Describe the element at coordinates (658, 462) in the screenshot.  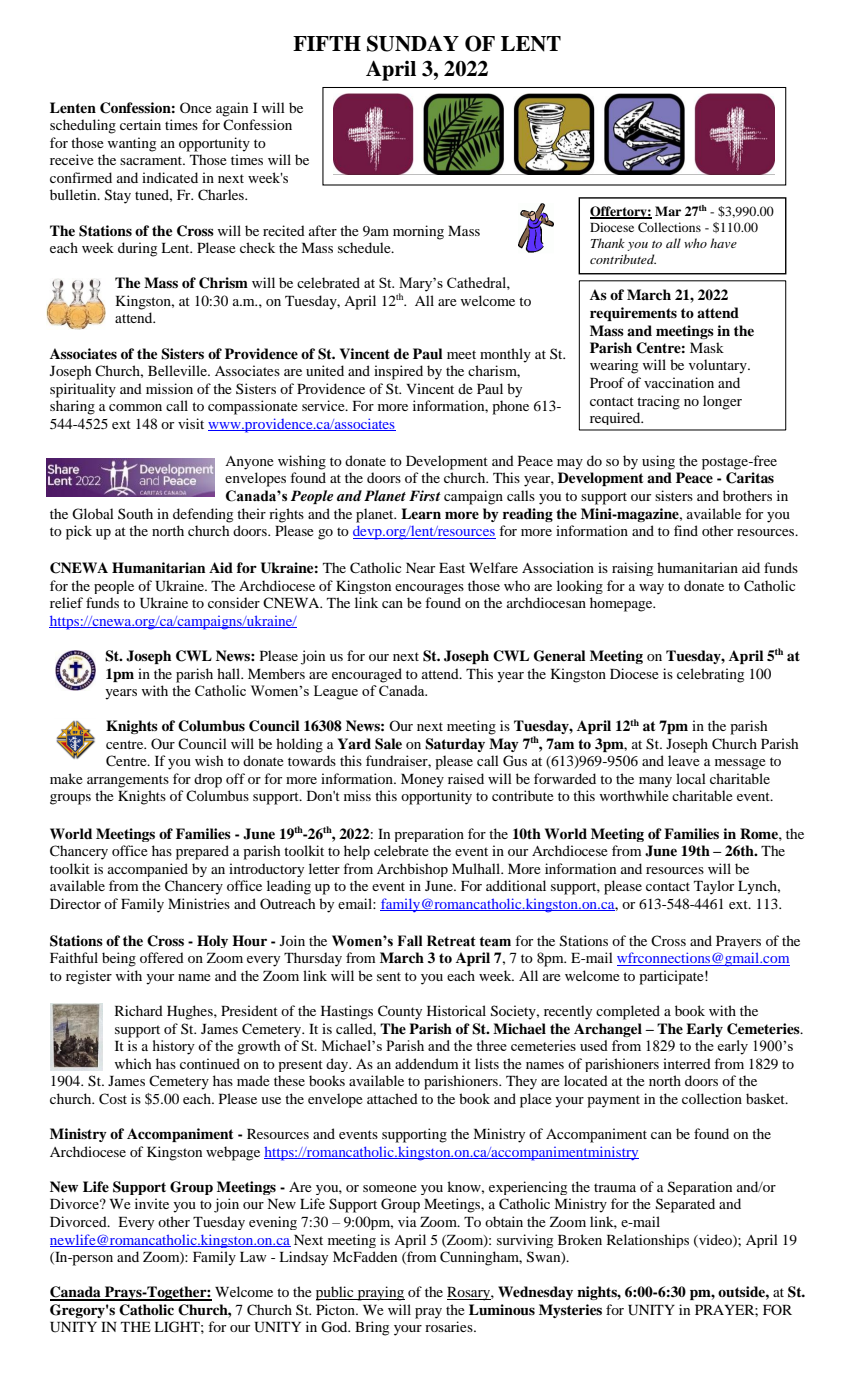
I see `using` at that location.
